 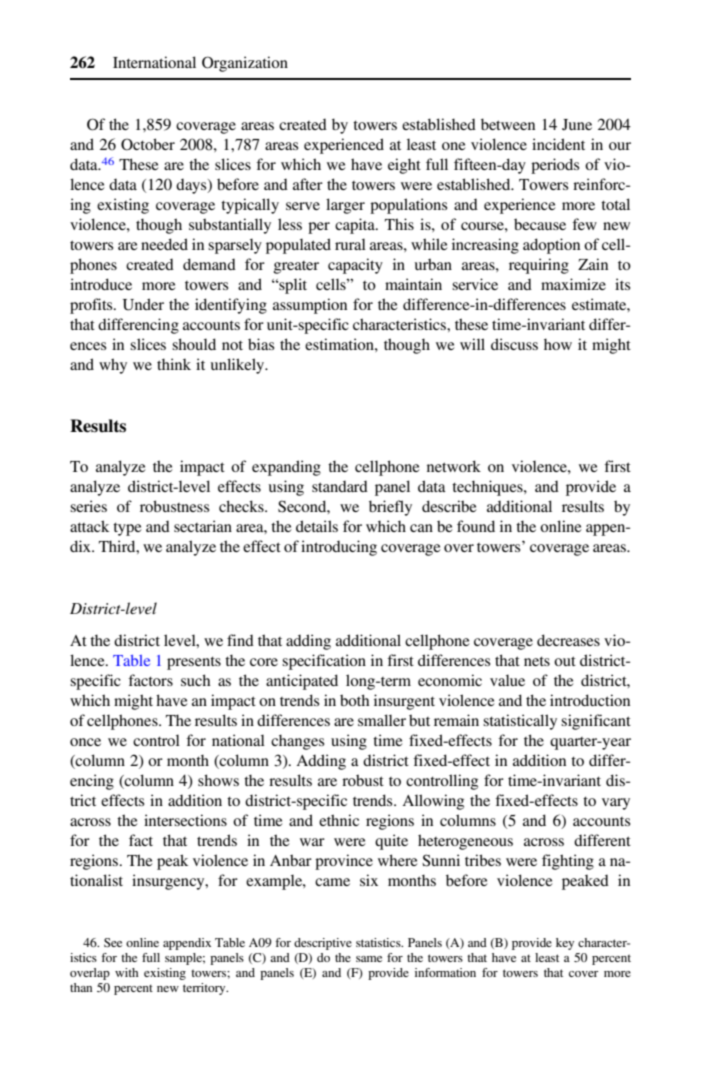 I want to click on with, so click(x=127, y=972).
